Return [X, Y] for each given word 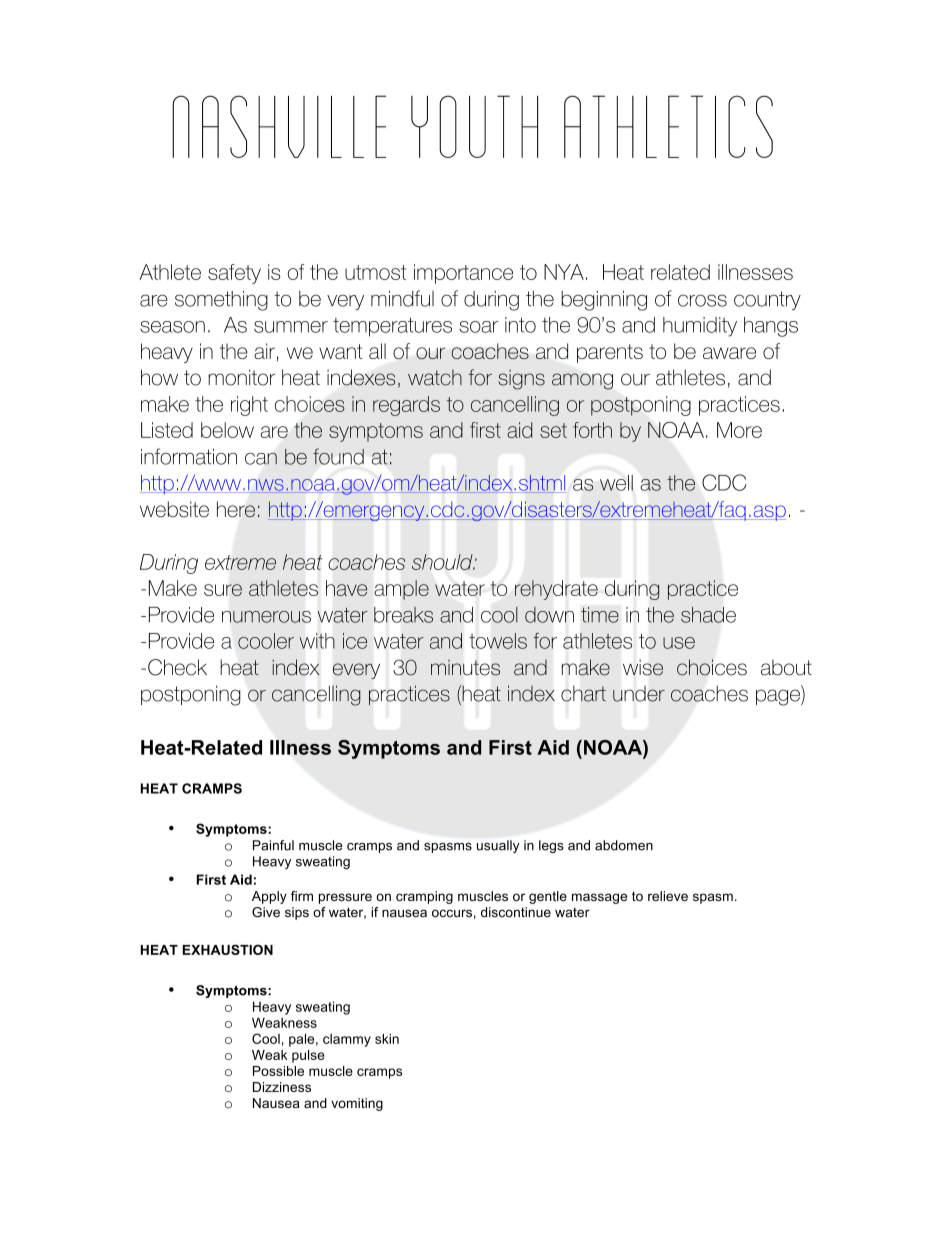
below [227, 430]
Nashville [279, 126]
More [739, 430]
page [779, 697]
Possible [278, 1071]
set [553, 430]
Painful [273, 845]
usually [498, 846]
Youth [474, 126]
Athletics [668, 126]
